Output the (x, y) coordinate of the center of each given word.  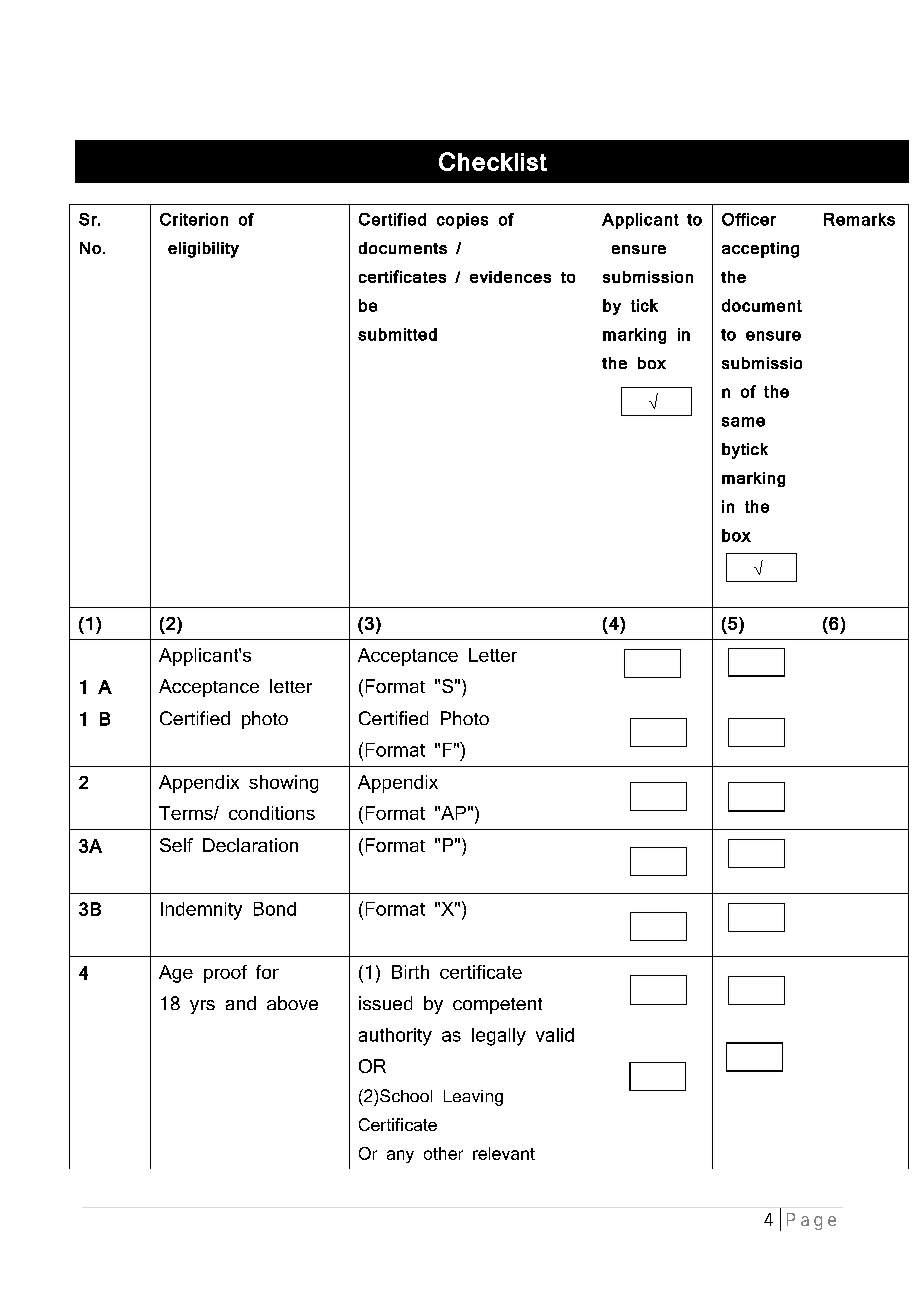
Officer (749, 219)
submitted (397, 334)
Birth (410, 972)
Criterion (194, 219)
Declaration (250, 845)
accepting (760, 250)
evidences (510, 277)
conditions (272, 813)
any (400, 1156)
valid (555, 1035)
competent (497, 1006)
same (743, 422)
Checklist (493, 161)
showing (283, 784)
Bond (275, 909)
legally (499, 1037)
